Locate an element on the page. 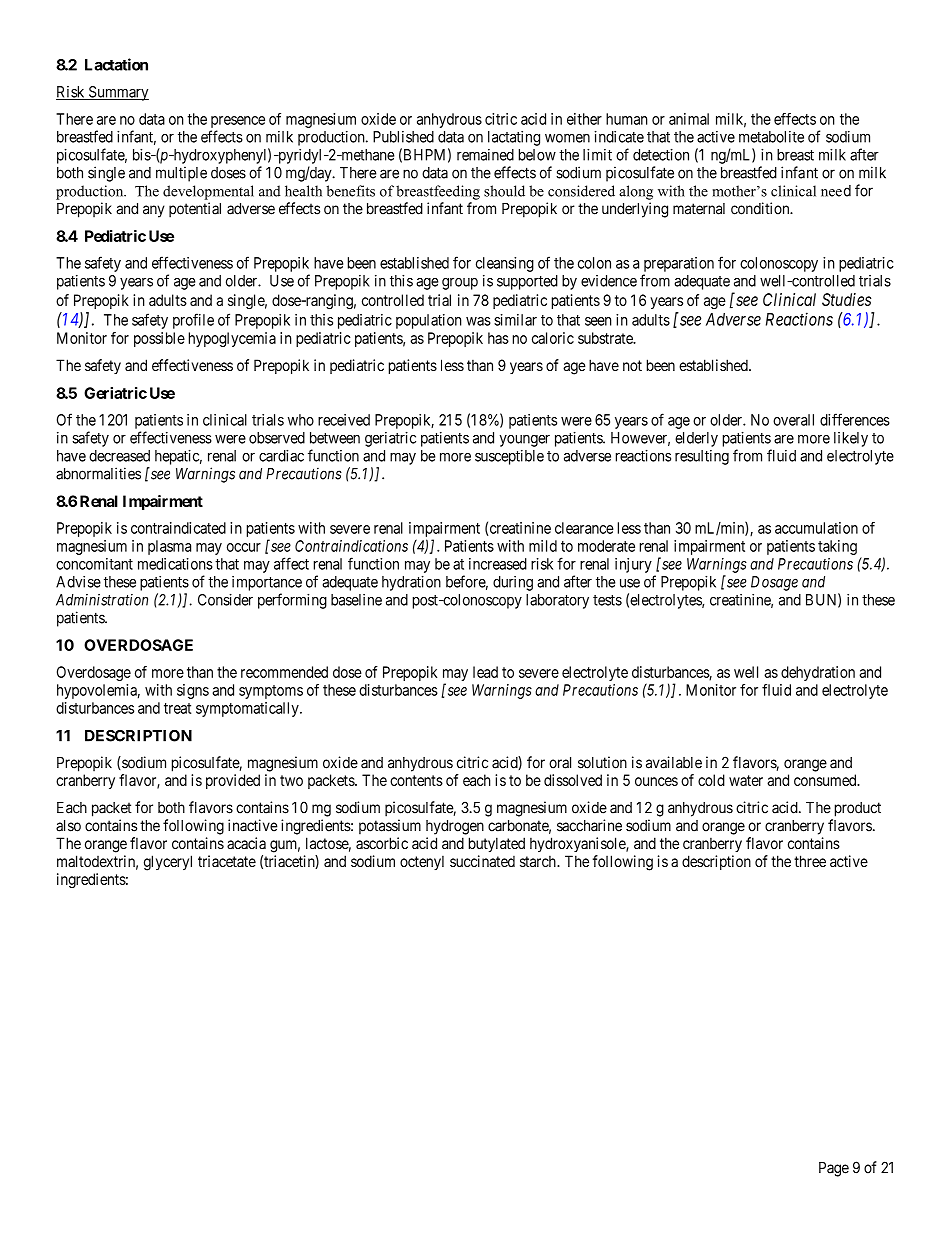 This document has height=1233, width=952. Summary is located at coordinates (117, 93).
